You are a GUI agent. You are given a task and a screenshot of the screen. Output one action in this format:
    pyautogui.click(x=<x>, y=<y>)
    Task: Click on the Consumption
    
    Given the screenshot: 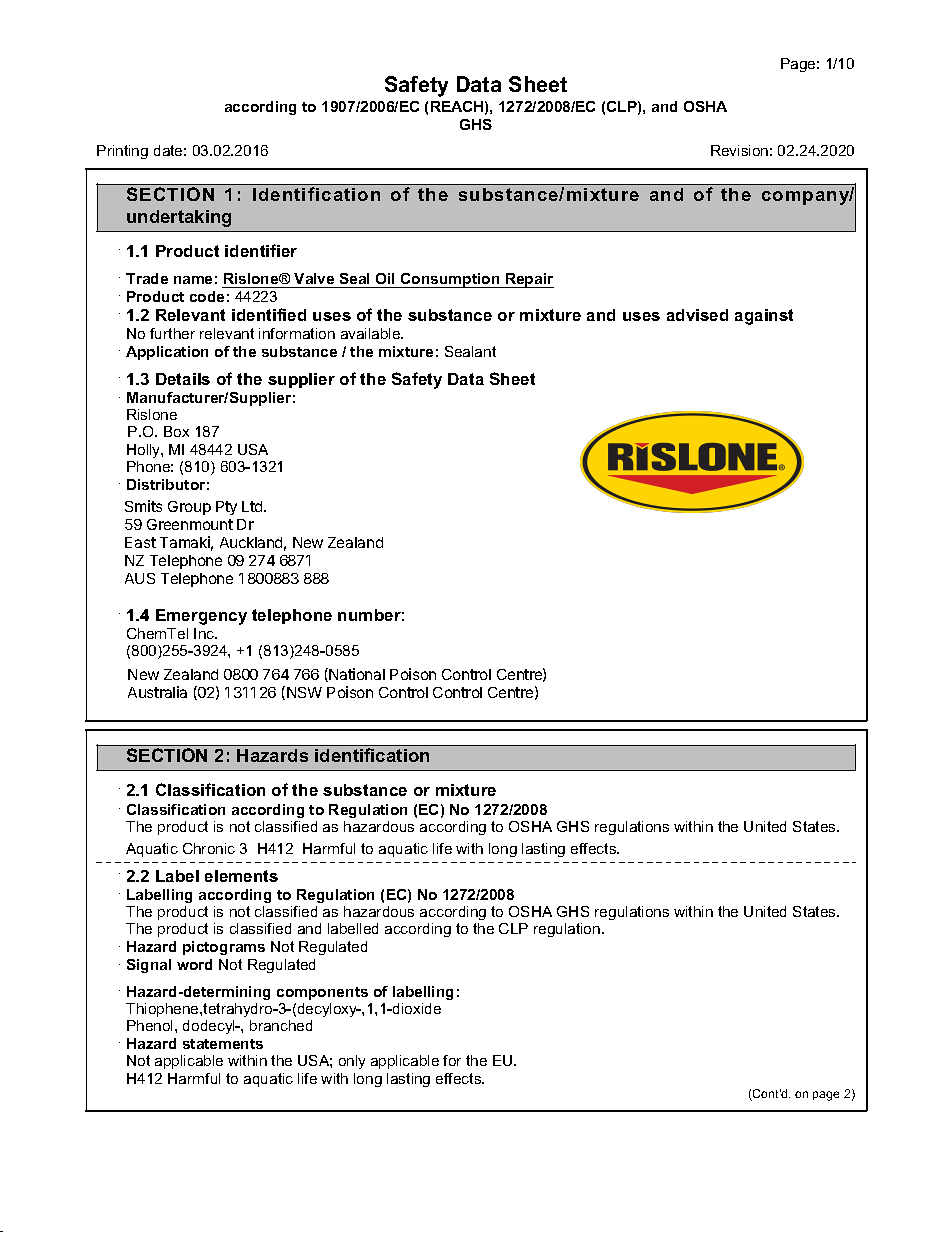 What is the action you would take?
    pyautogui.click(x=450, y=280)
